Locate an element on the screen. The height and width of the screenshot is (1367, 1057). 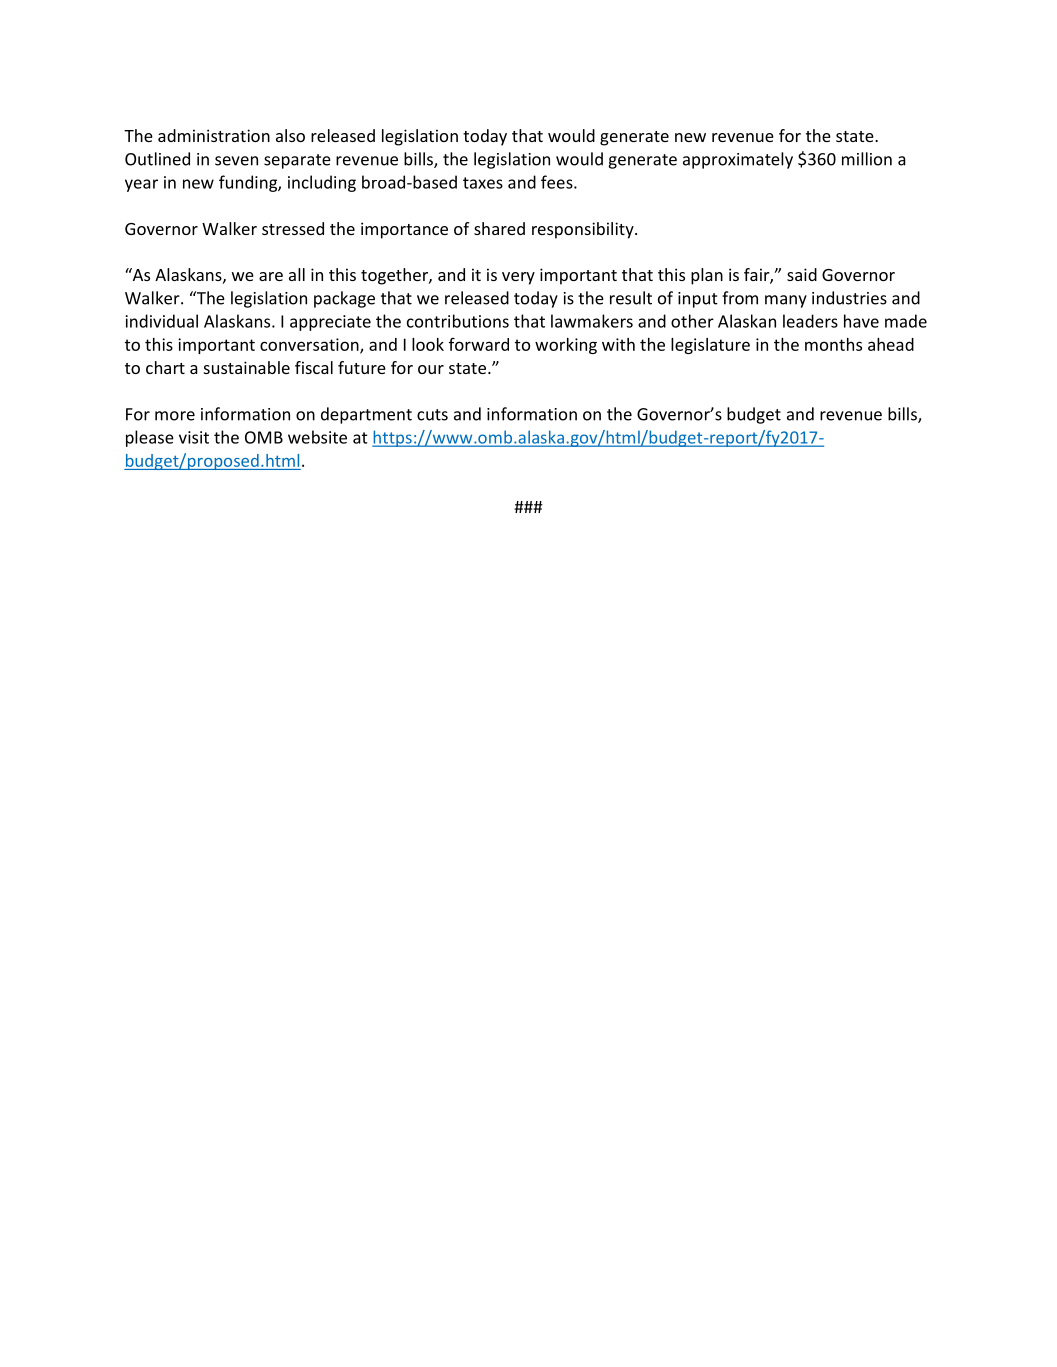
stressed is located at coordinates (293, 228).
